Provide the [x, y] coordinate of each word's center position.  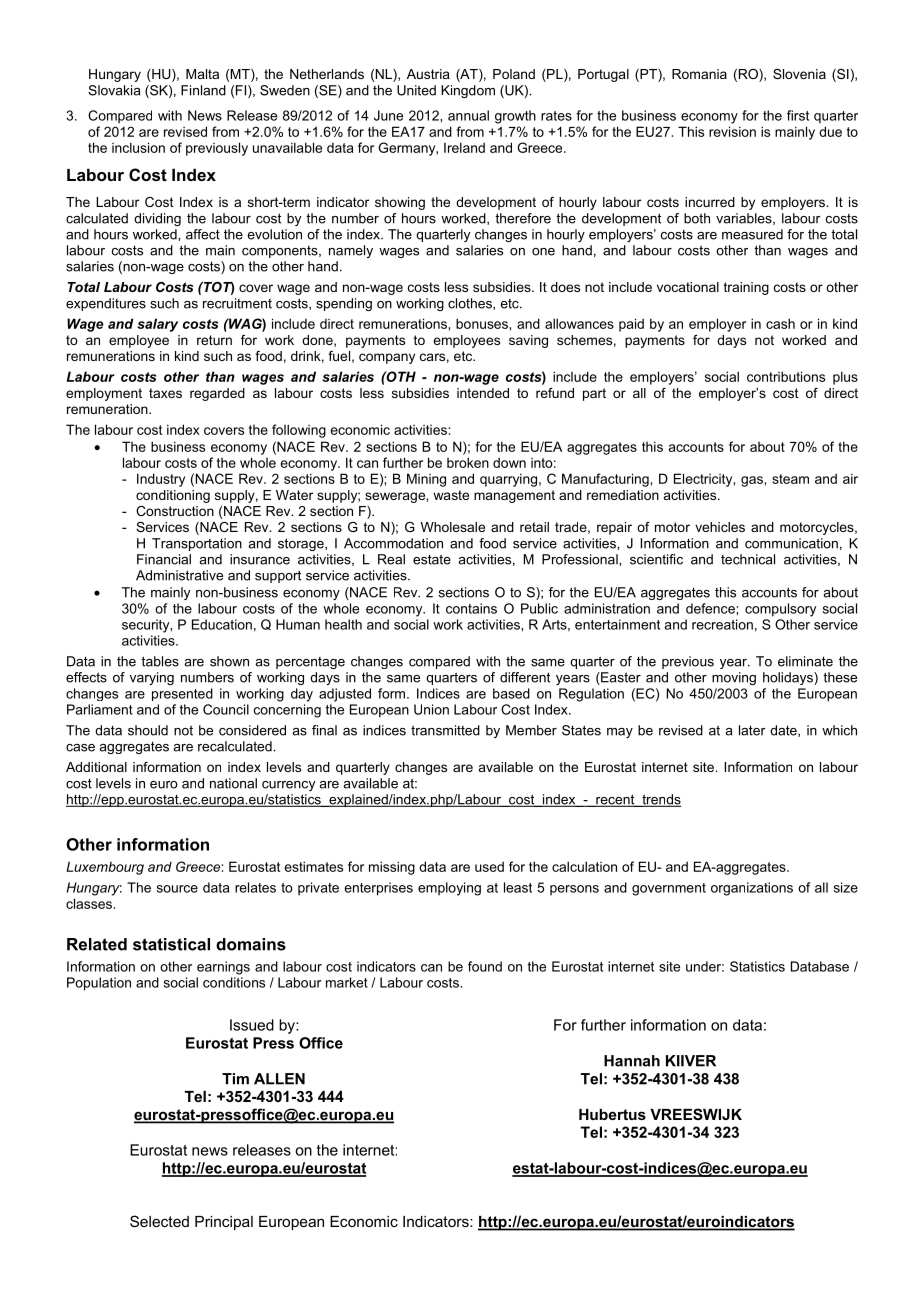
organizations [752, 889]
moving [734, 678]
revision [732, 131]
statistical [171, 944]
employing [449, 889]
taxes [165, 393]
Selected [159, 1221]
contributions [786, 376]
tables [160, 661]
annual [468, 115]
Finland [203, 90]
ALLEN [279, 1079]
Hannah [632, 1061]
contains [471, 608]
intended [483, 393]
